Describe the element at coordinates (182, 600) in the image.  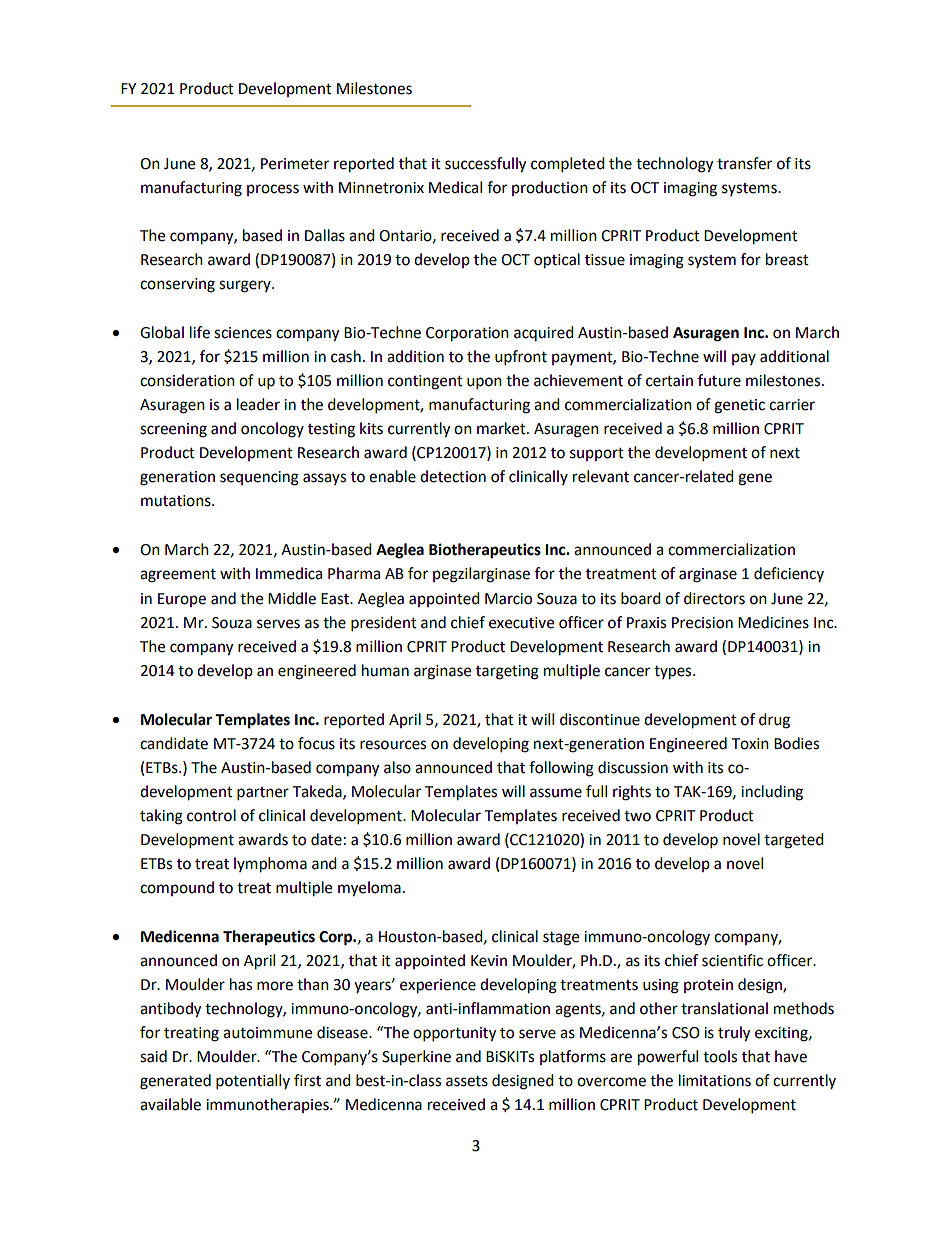
I see `Europe` at that location.
